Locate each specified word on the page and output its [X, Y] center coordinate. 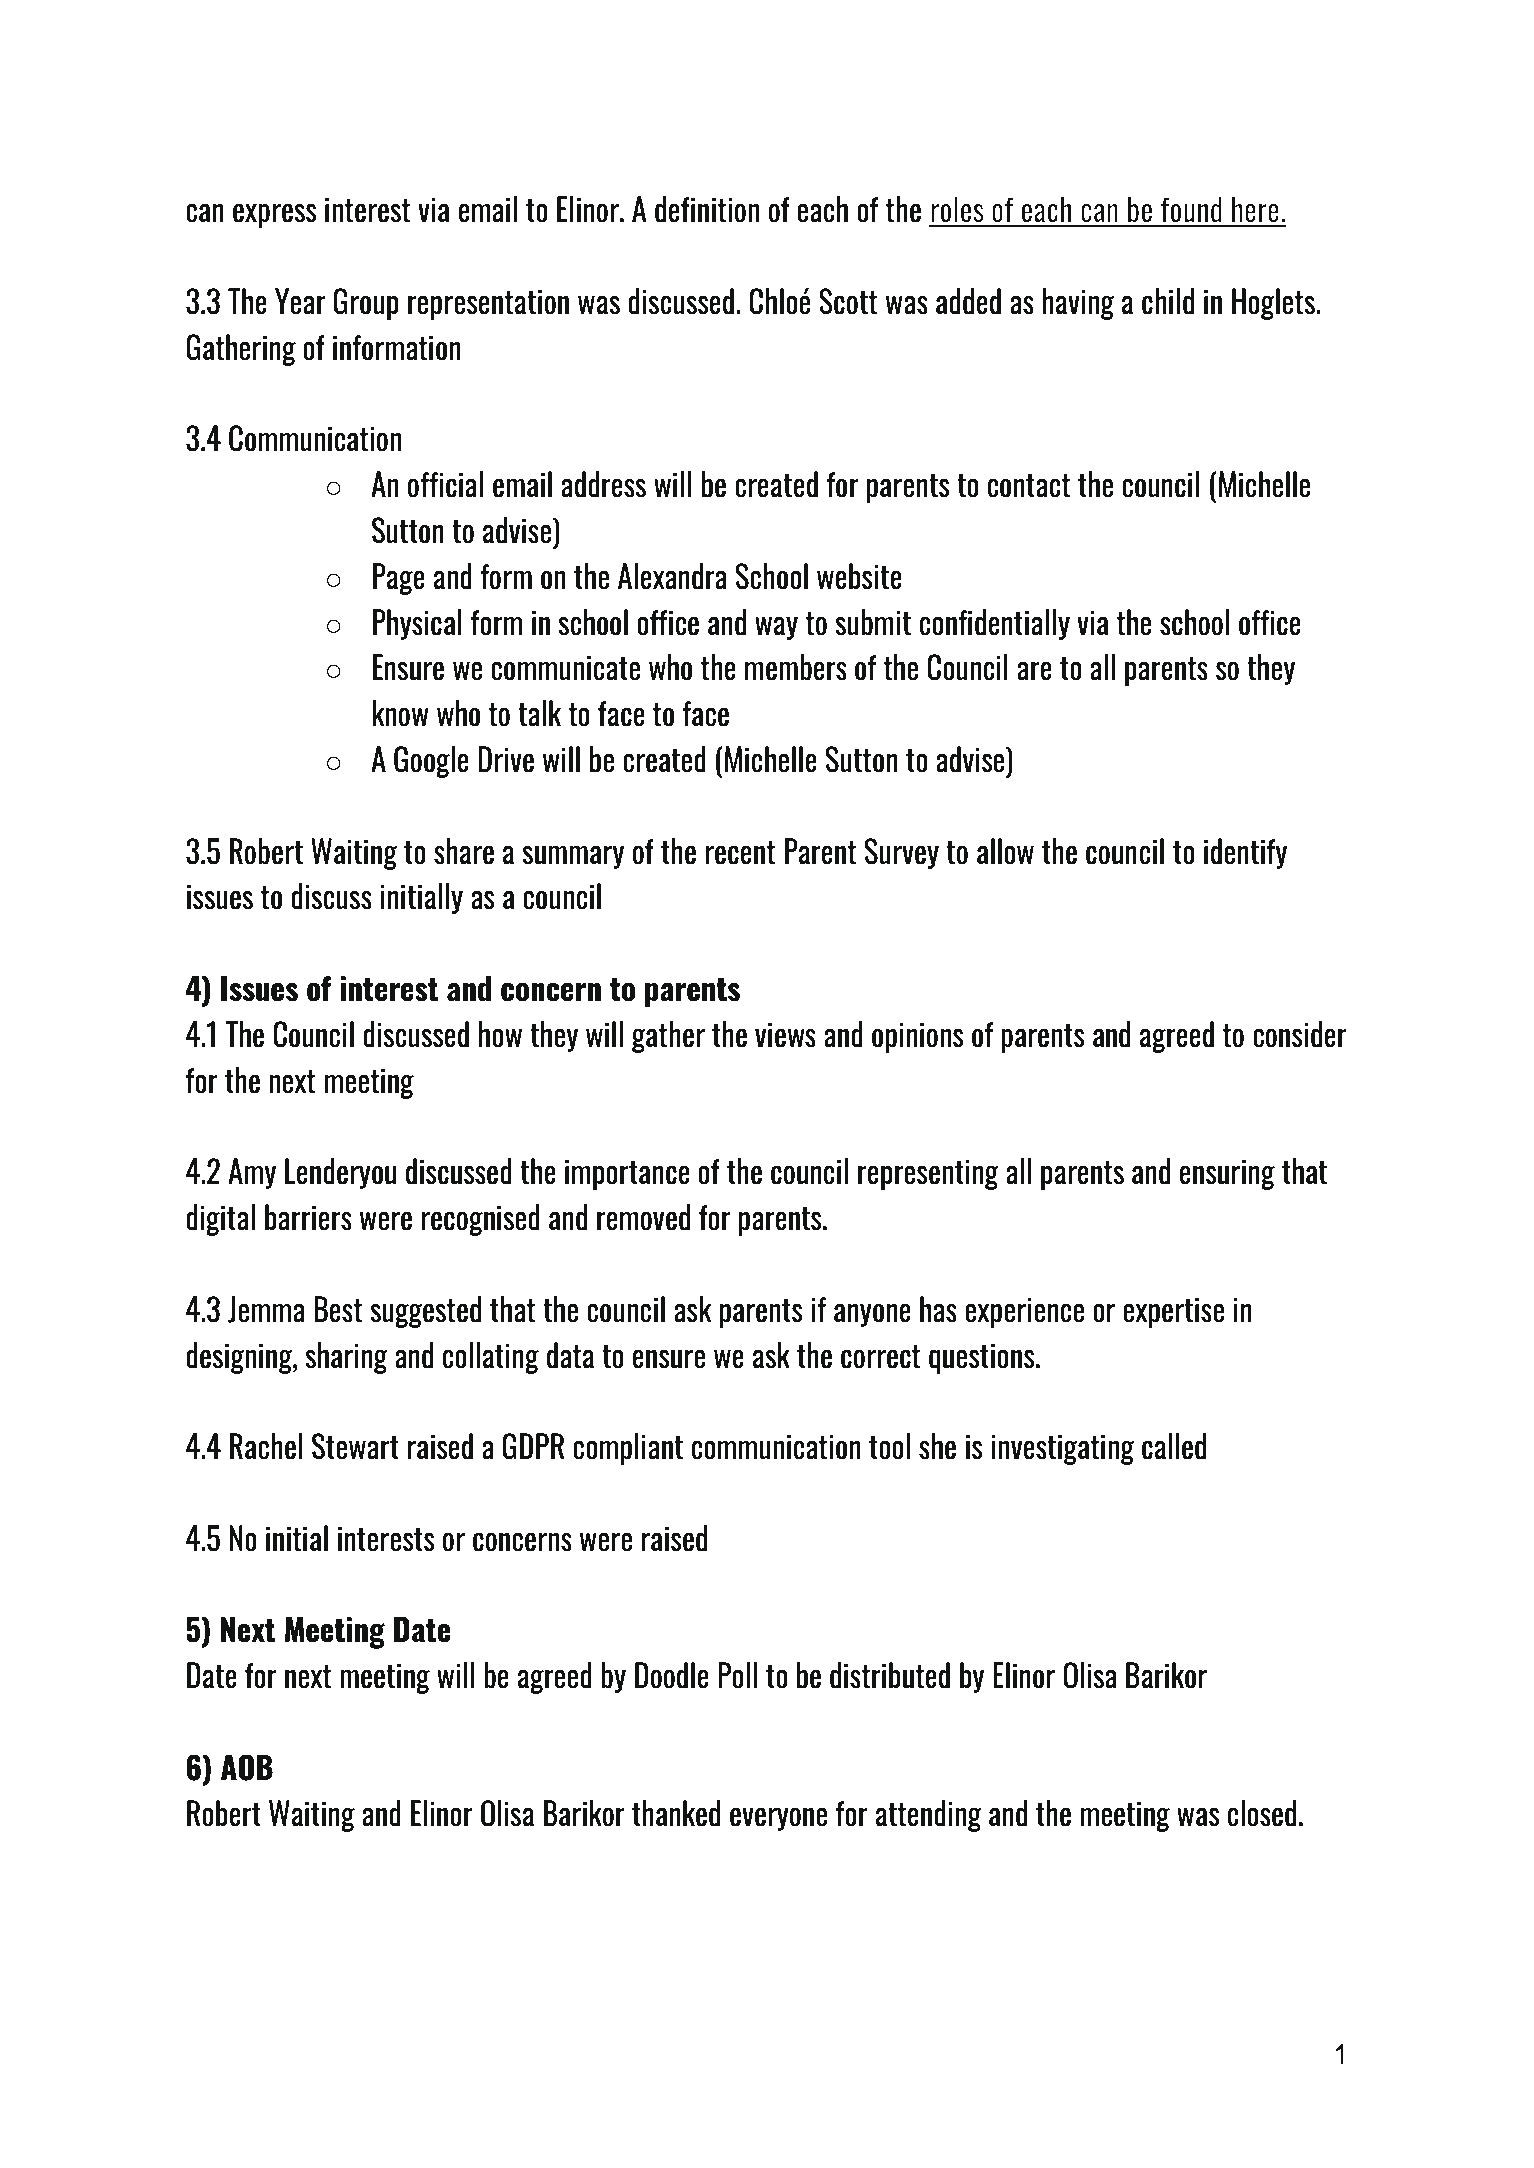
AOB [247, 1767]
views [785, 1035]
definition [707, 209]
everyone [778, 1819]
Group [366, 304]
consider [1300, 1034]
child [1168, 301]
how [500, 1034]
